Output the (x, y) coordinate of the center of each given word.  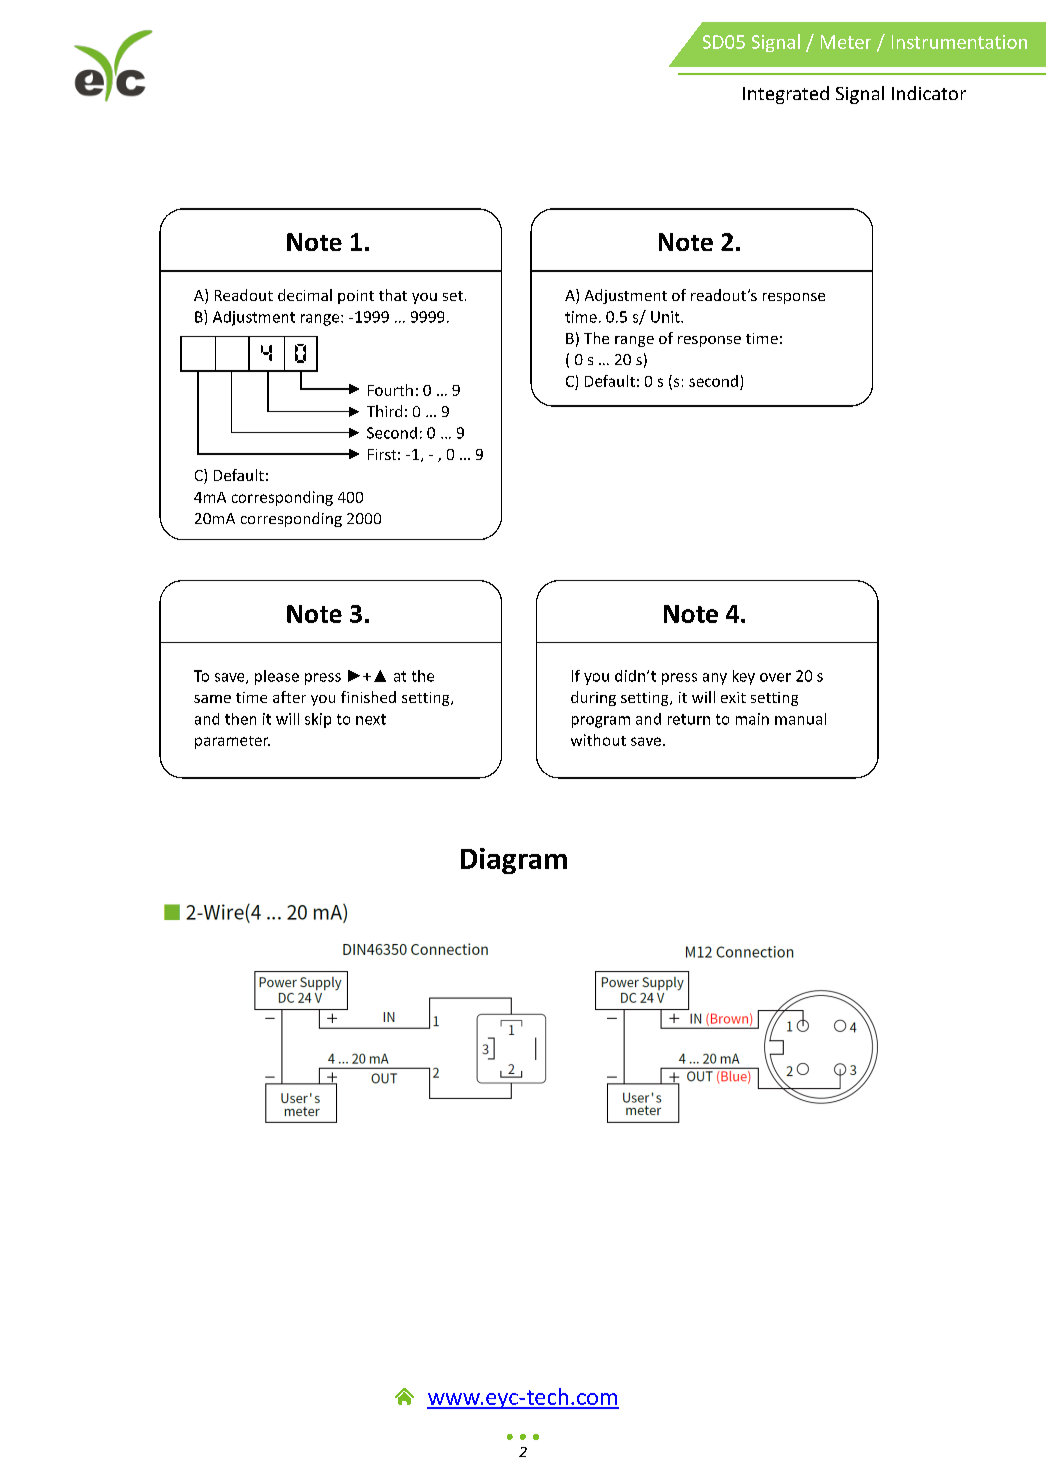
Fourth (390, 390)
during (593, 698)
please (277, 677)
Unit (666, 317)
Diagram (514, 861)
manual (800, 719)
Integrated (786, 95)
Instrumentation (959, 42)
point (356, 297)
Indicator (929, 93)
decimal (305, 295)
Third (384, 411)
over (775, 677)
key (744, 677)
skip (318, 720)
